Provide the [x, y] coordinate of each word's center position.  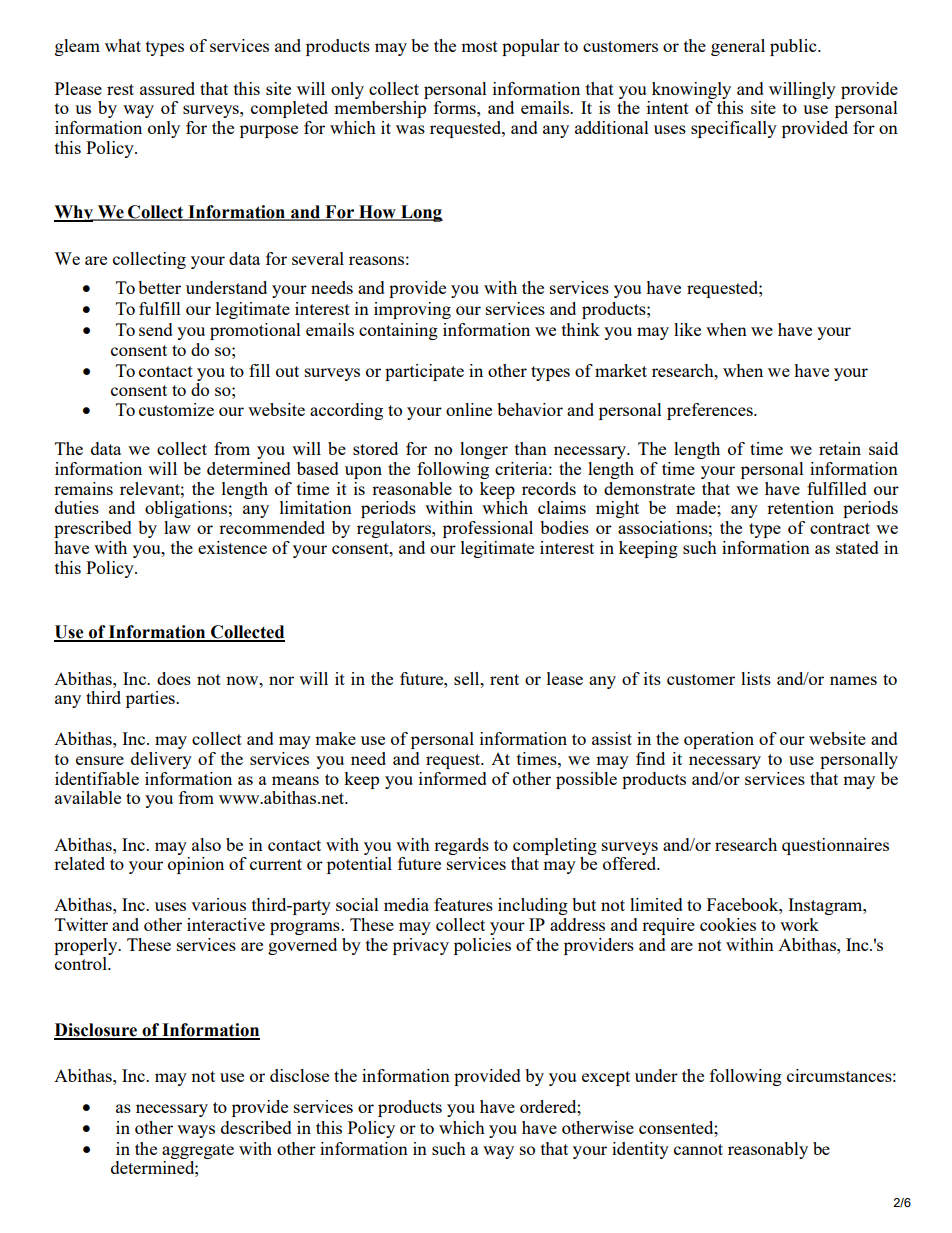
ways [196, 1131]
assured [167, 88]
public [794, 47]
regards [461, 846]
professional [488, 529]
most [479, 46]
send [156, 329]
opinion [196, 865]
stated [857, 547]
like [687, 329]
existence [232, 547]
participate [424, 372]
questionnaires [835, 846]
